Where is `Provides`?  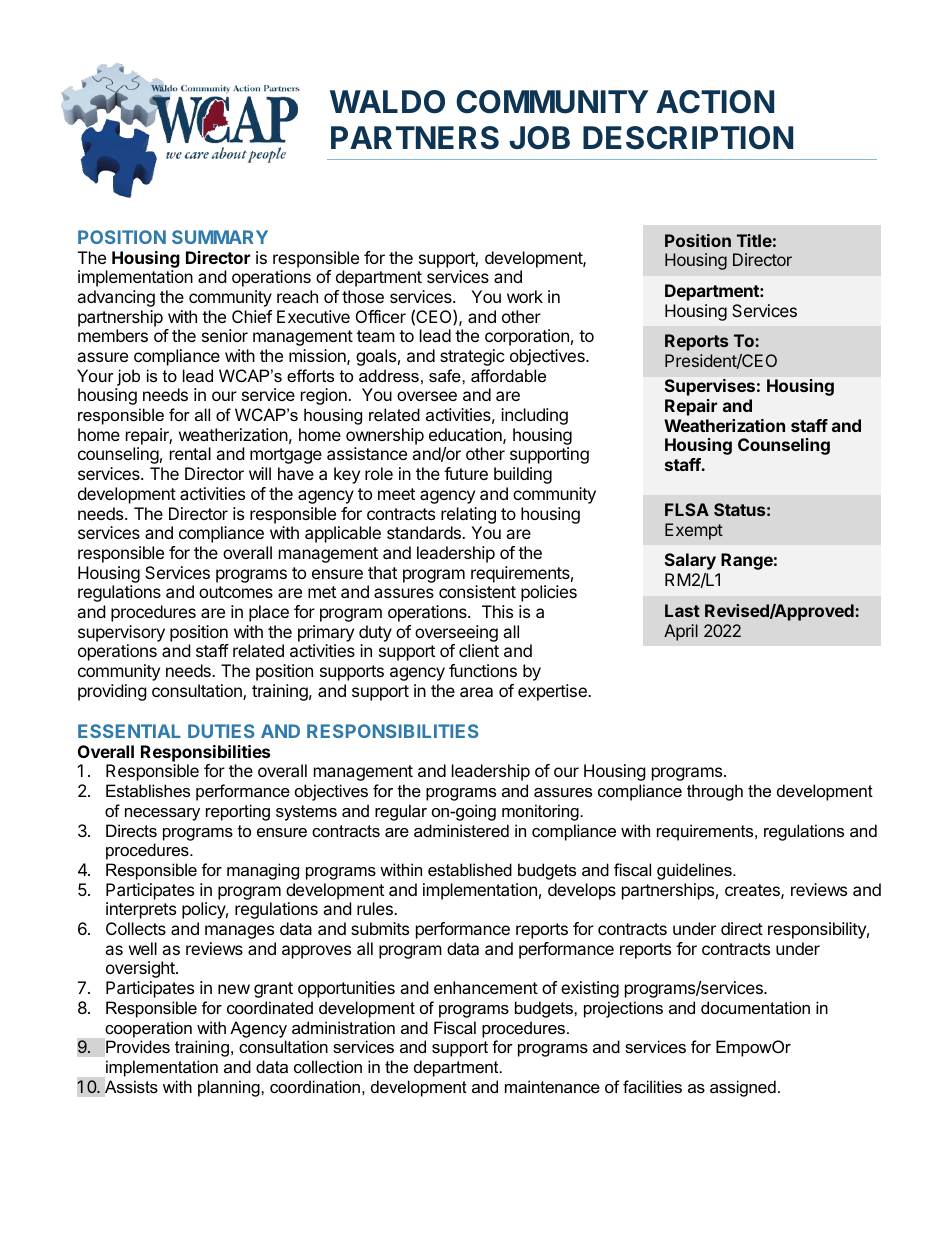
Provides is located at coordinates (138, 1046).
